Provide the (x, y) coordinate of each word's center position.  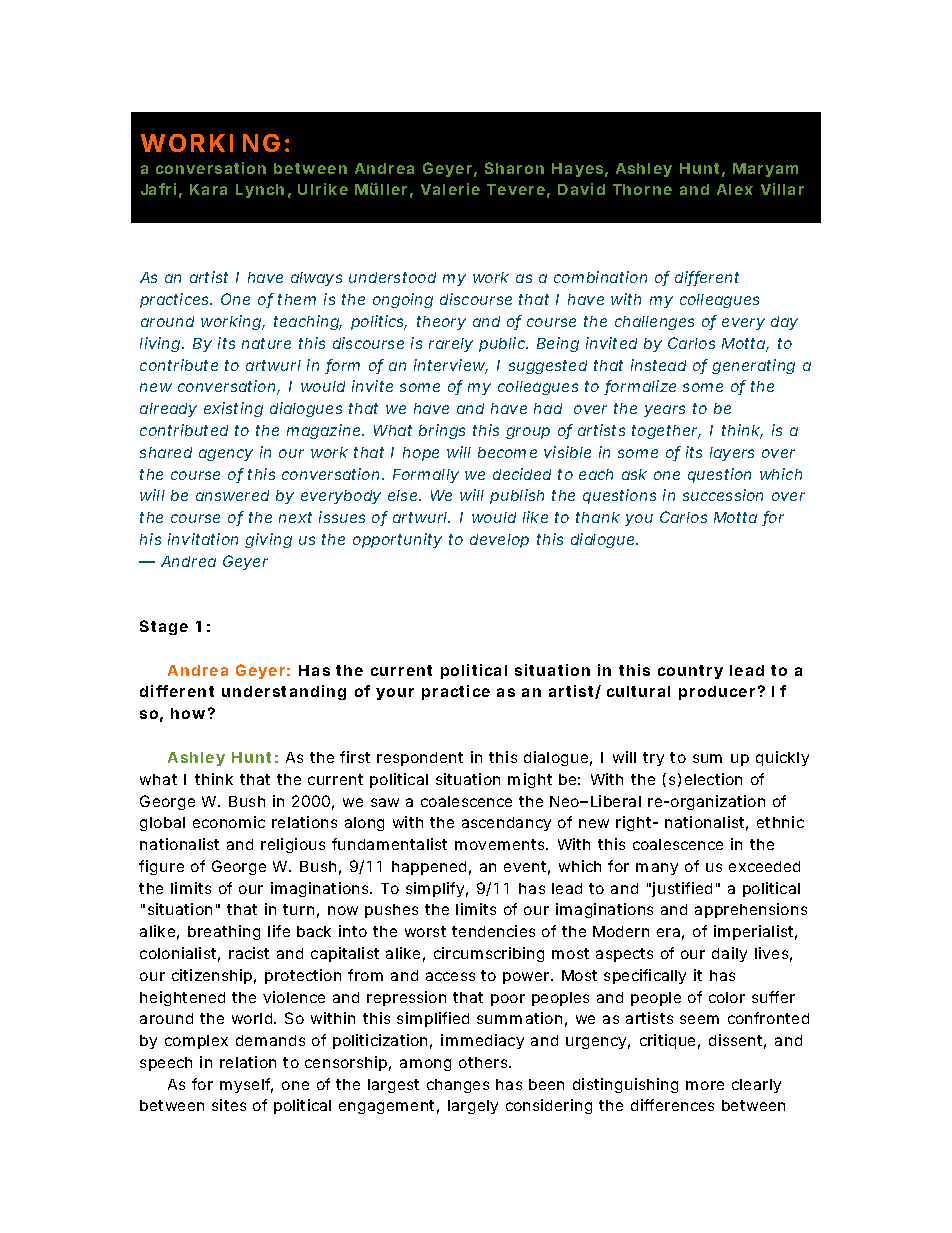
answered (232, 495)
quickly (782, 758)
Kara (208, 189)
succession (723, 495)
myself (246, 1085)
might (530, 780)
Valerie (450, 189)
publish (517, 496)
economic (229, 822)
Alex (735, 189)
